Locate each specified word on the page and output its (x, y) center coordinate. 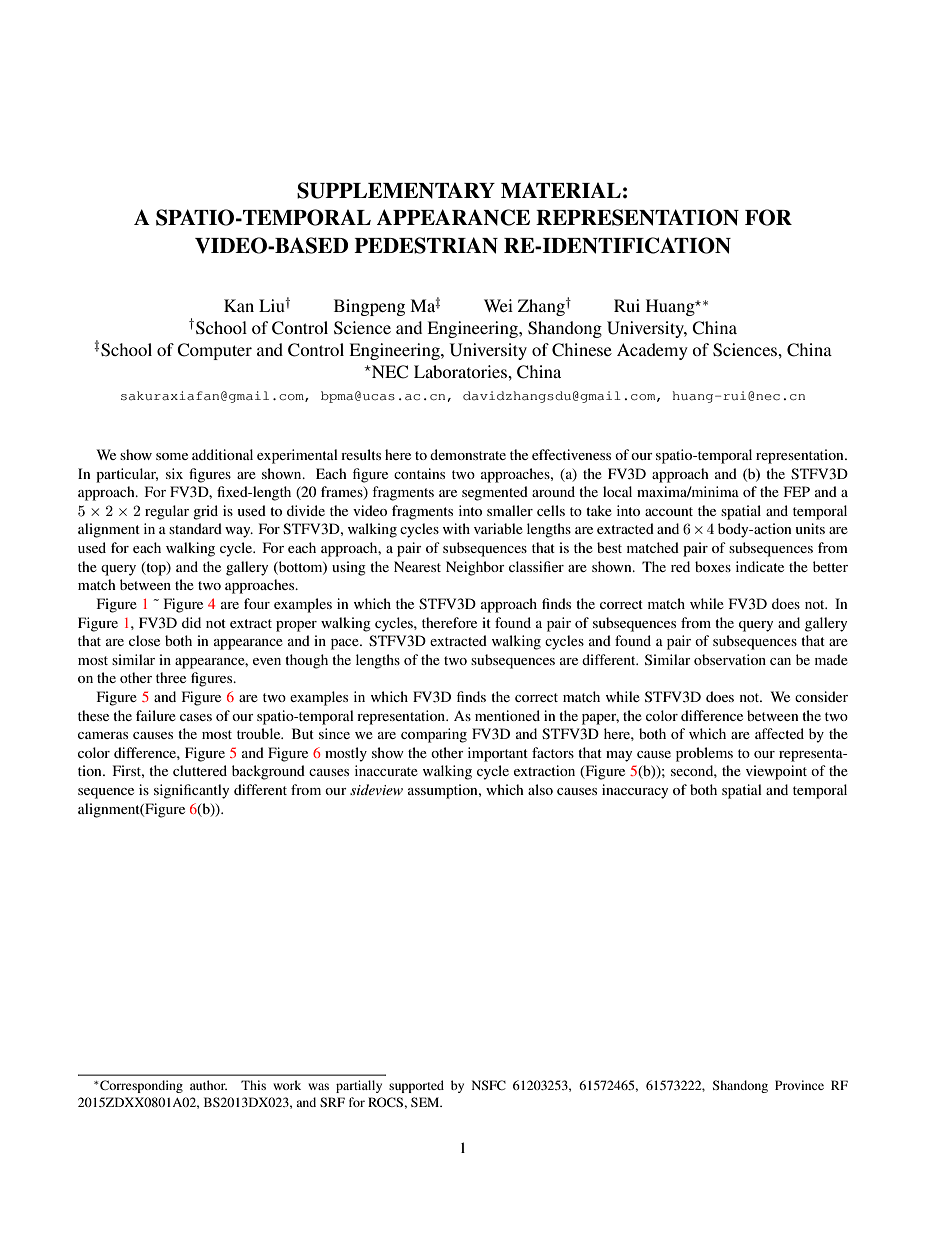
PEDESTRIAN (426, 245)
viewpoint (776, 772)
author (208, 1085)
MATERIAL (561, 190)
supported (416, 1086)
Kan (239, 305)
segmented (495, 493)
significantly (191, 791)
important (498, 754)
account (669, 511)
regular (167, 512)
